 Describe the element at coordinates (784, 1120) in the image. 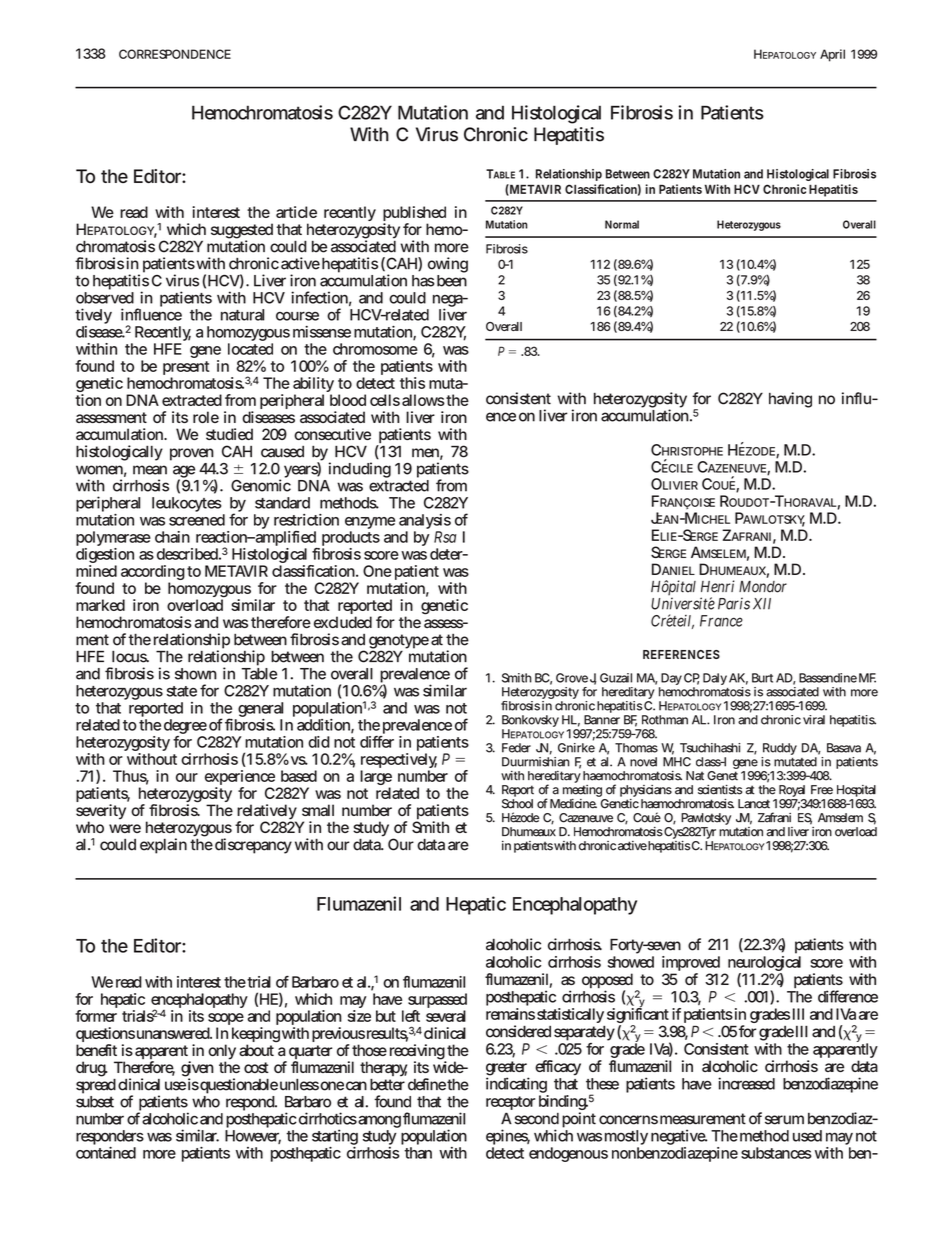

I see `serum` at that location.
